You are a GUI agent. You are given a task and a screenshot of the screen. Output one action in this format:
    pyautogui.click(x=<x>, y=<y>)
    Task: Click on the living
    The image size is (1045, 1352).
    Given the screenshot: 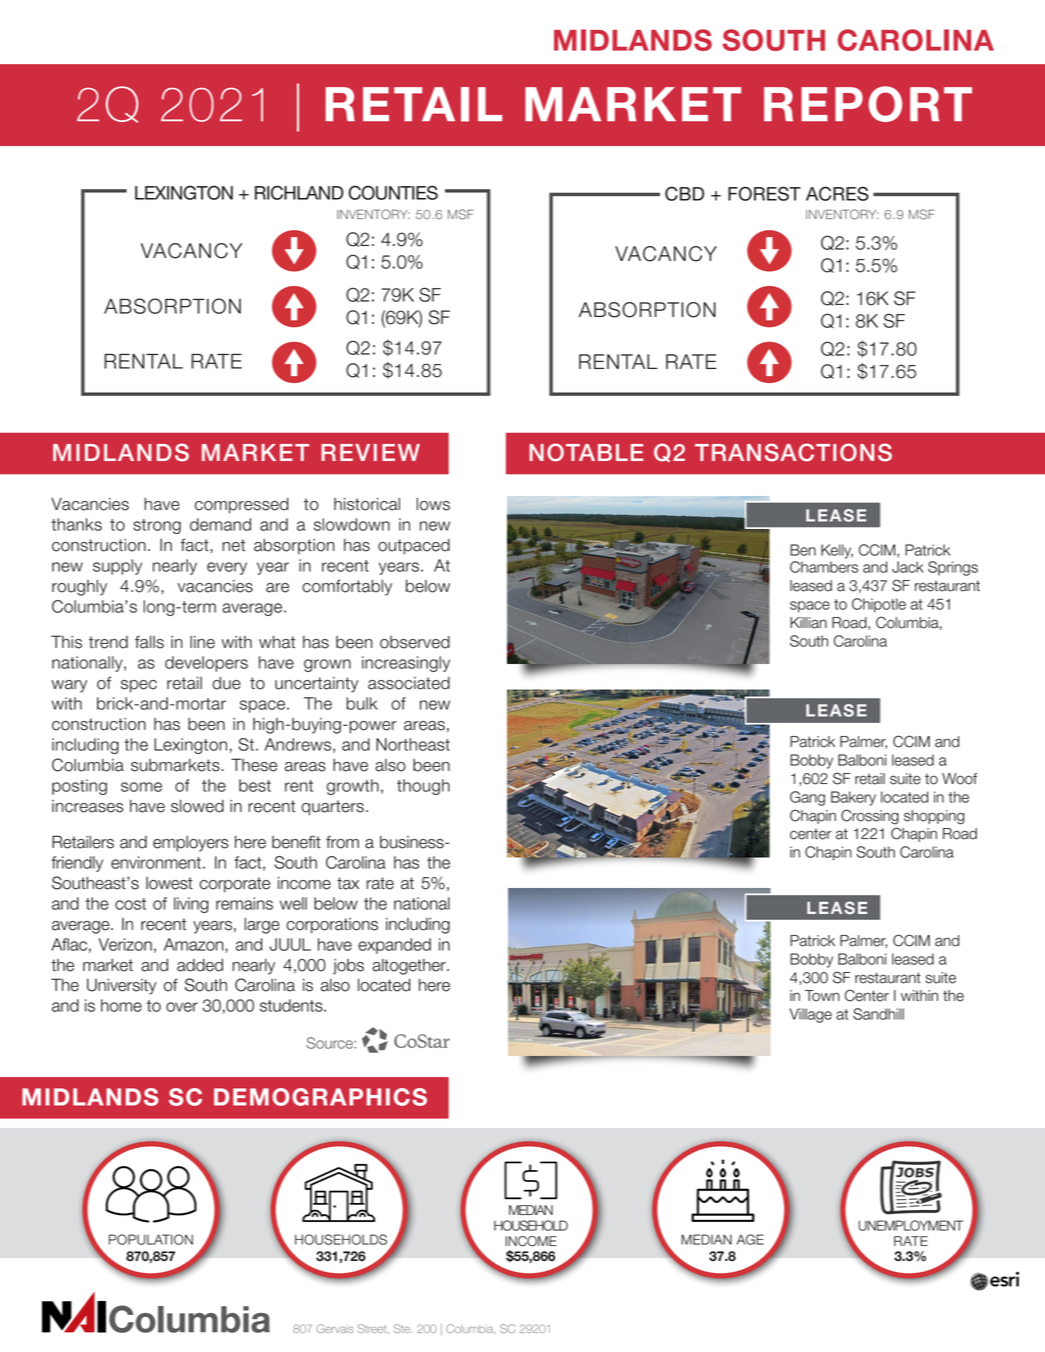 What is the action you would take?
    pyautogui.click(x=191, y=905)
